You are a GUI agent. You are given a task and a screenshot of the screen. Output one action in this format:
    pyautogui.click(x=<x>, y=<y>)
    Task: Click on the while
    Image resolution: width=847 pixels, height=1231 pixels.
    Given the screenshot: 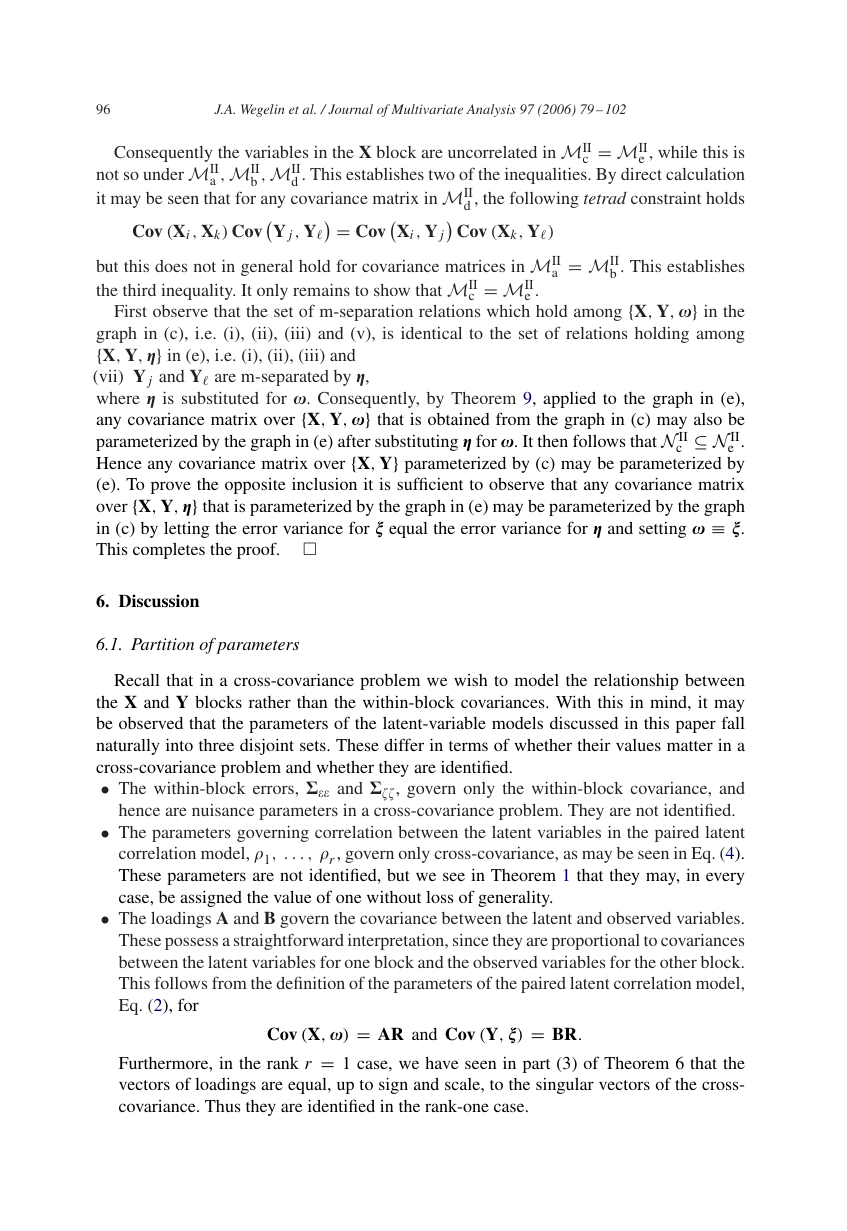 What is the action you would take?
    pyautogui.click(x=677, y=152)
